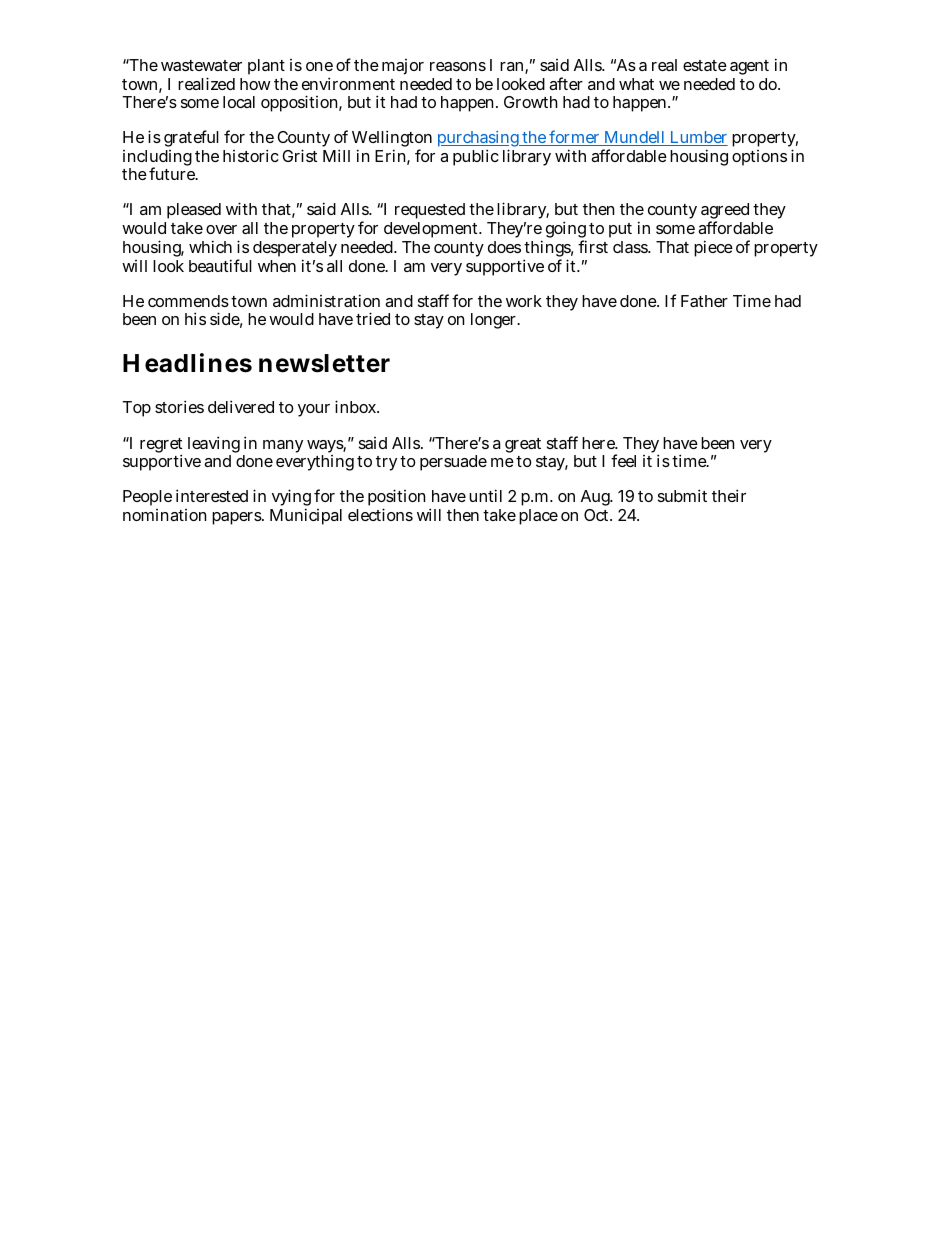 This screenshot has width=952, height=1233. I want to click on interested, so click(212, 495).
